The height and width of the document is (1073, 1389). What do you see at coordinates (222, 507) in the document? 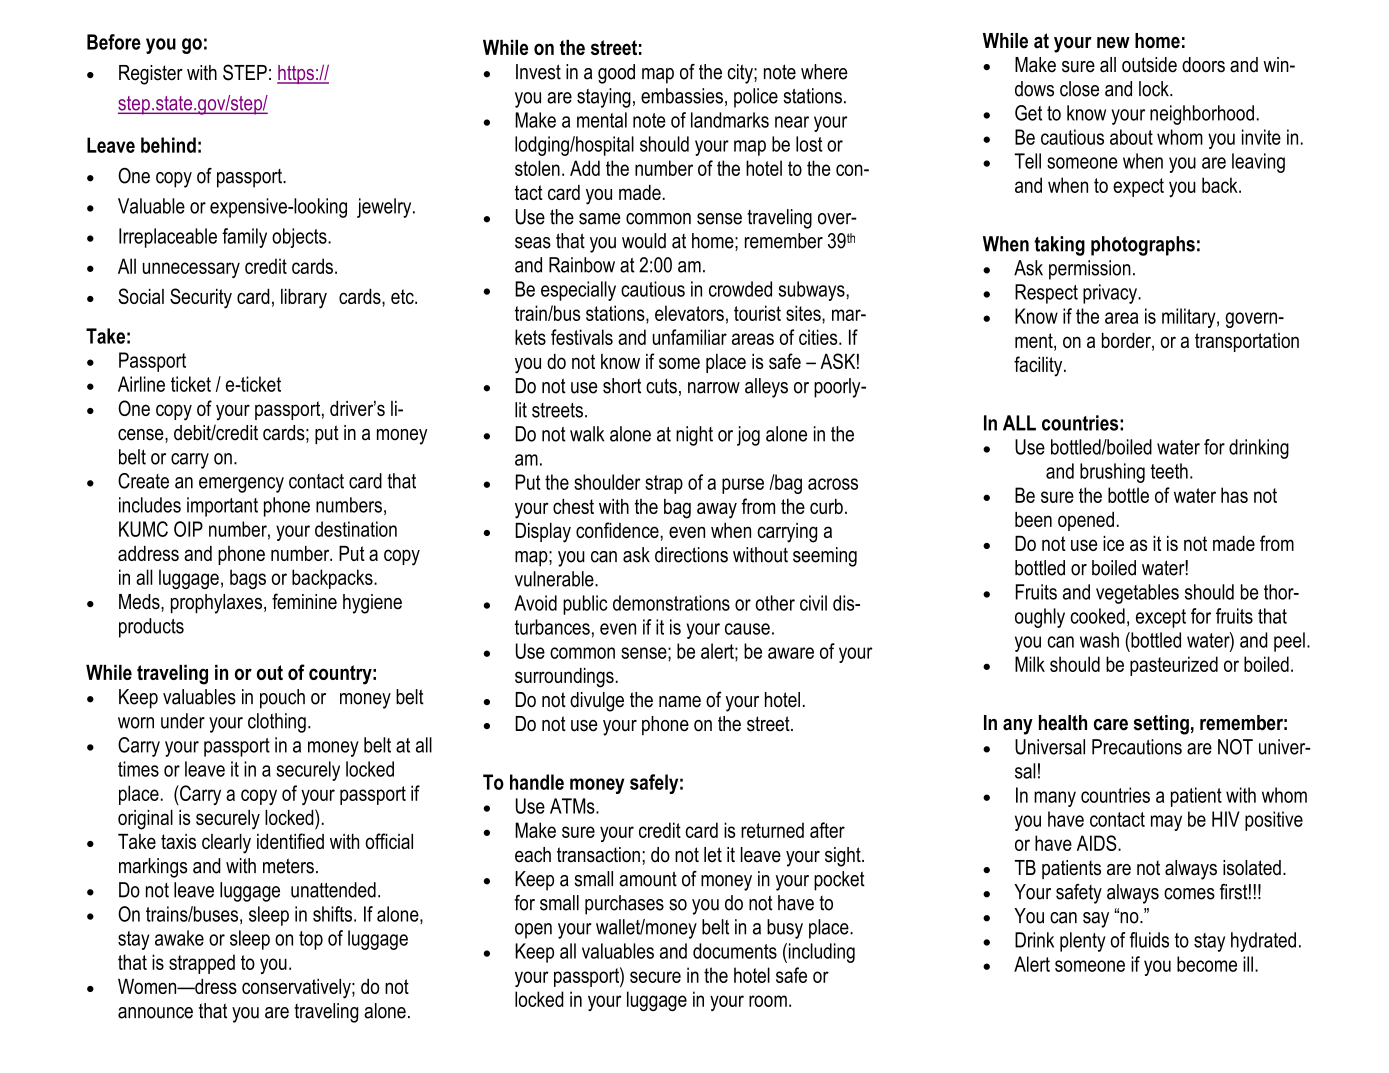
I see `important` at bounding box center [222, 507].
